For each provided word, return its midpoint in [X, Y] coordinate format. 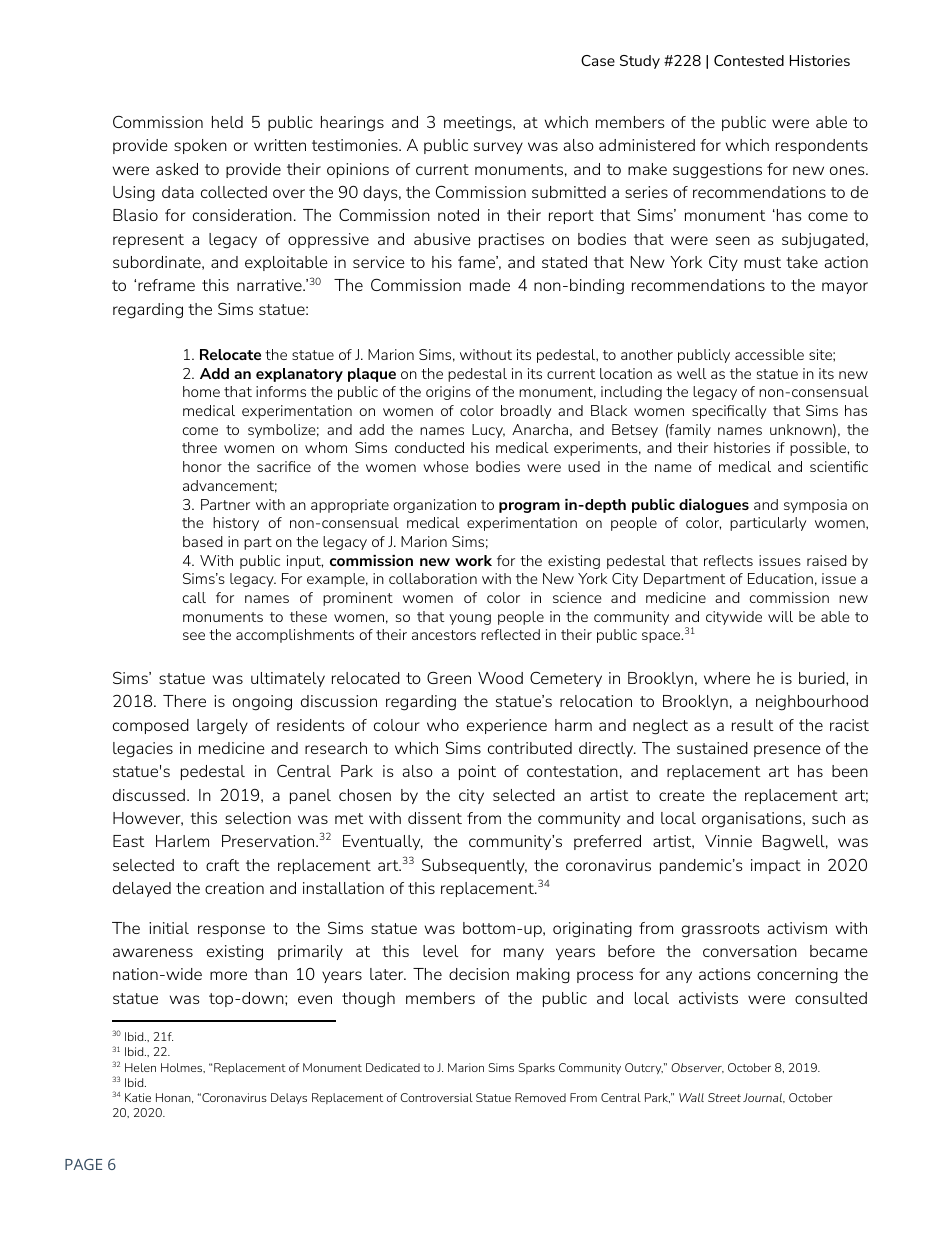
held [227, 122]
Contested [749, 60]
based [203, 541]
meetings [479, 124]
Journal [764, 1098]
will [780, 616]
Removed [540, 1097]
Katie [138, 1097]
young [470, 619]
